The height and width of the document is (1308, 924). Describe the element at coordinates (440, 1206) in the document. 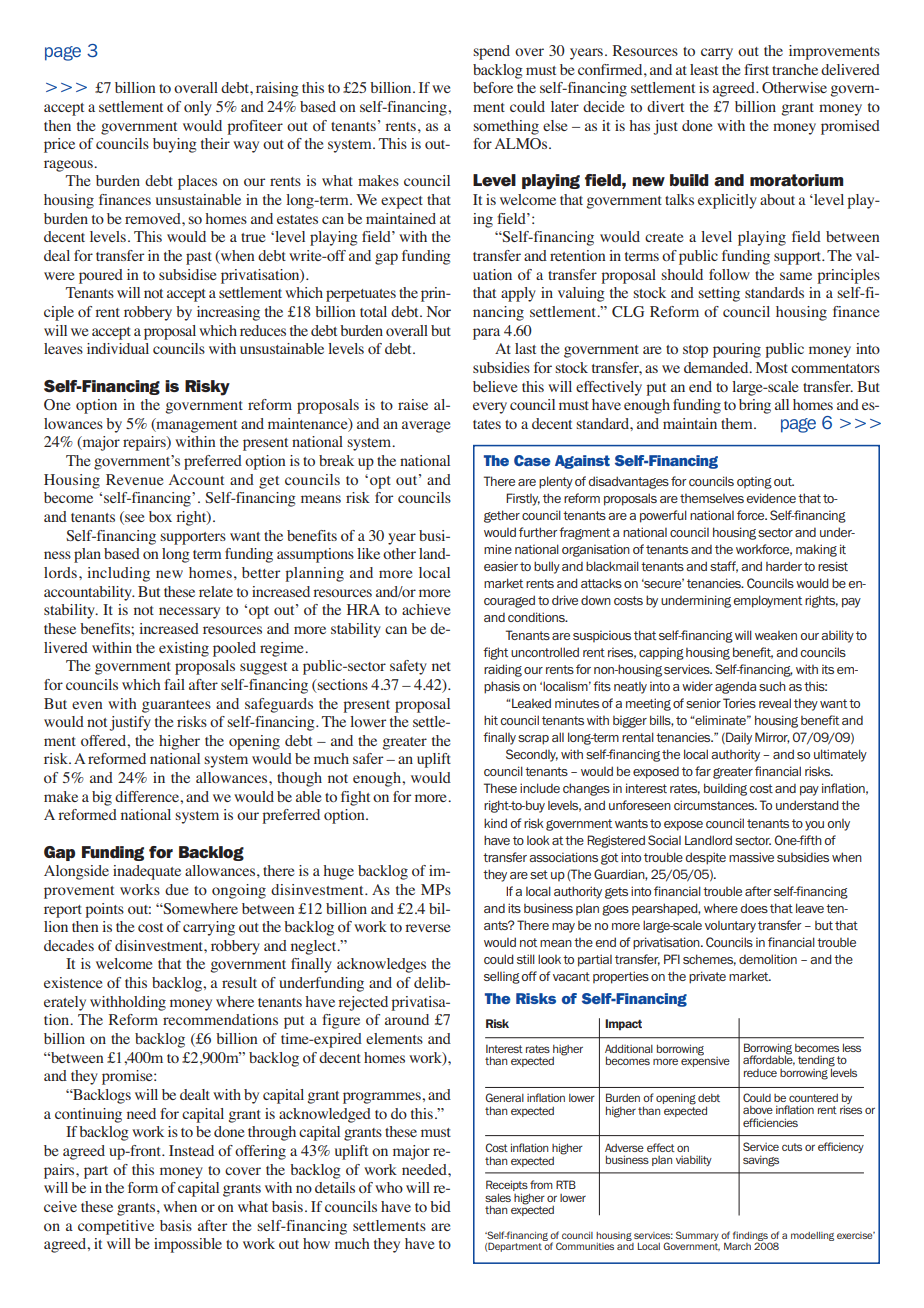

I see `bid` at that location.
